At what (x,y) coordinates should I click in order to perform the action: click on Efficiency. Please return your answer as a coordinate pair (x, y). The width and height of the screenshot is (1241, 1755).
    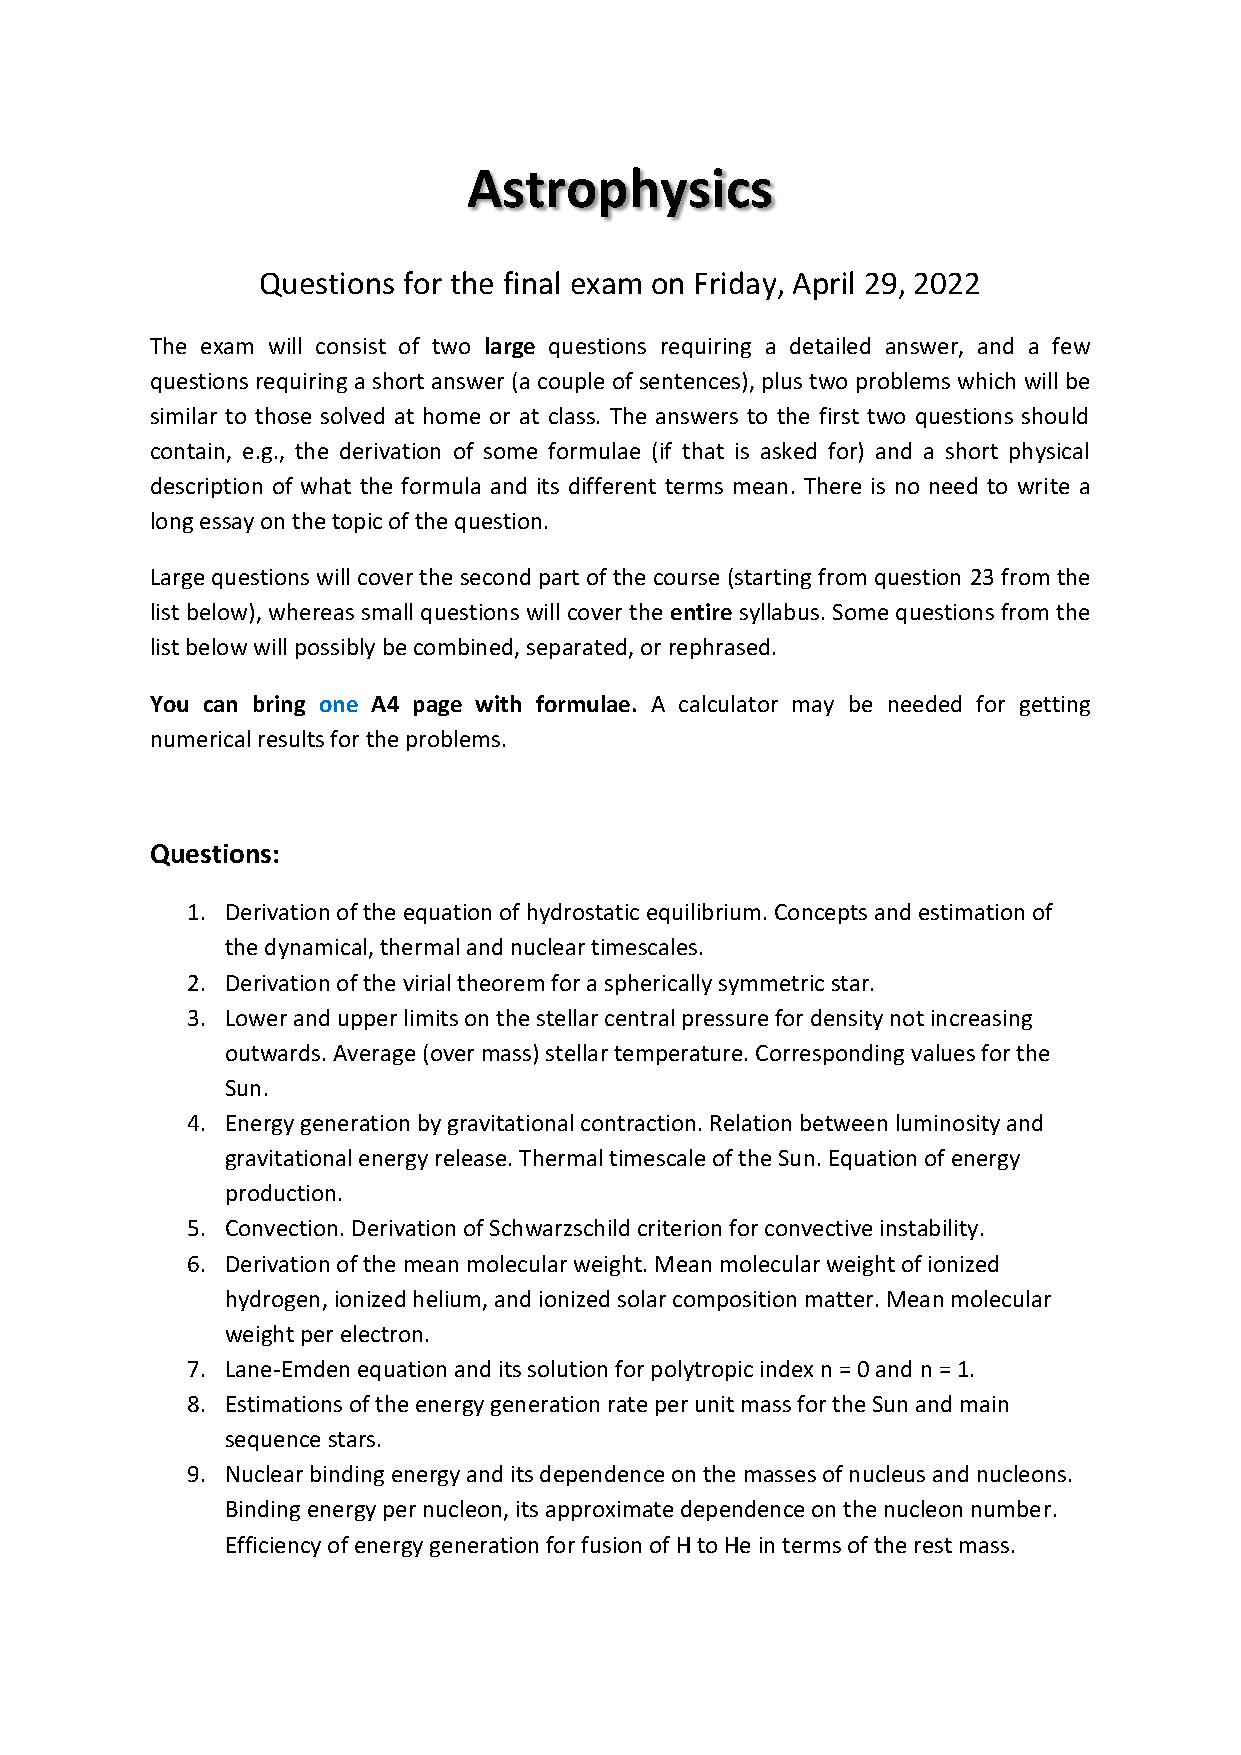
    Looking at the image, I should click on (274, 1546).
